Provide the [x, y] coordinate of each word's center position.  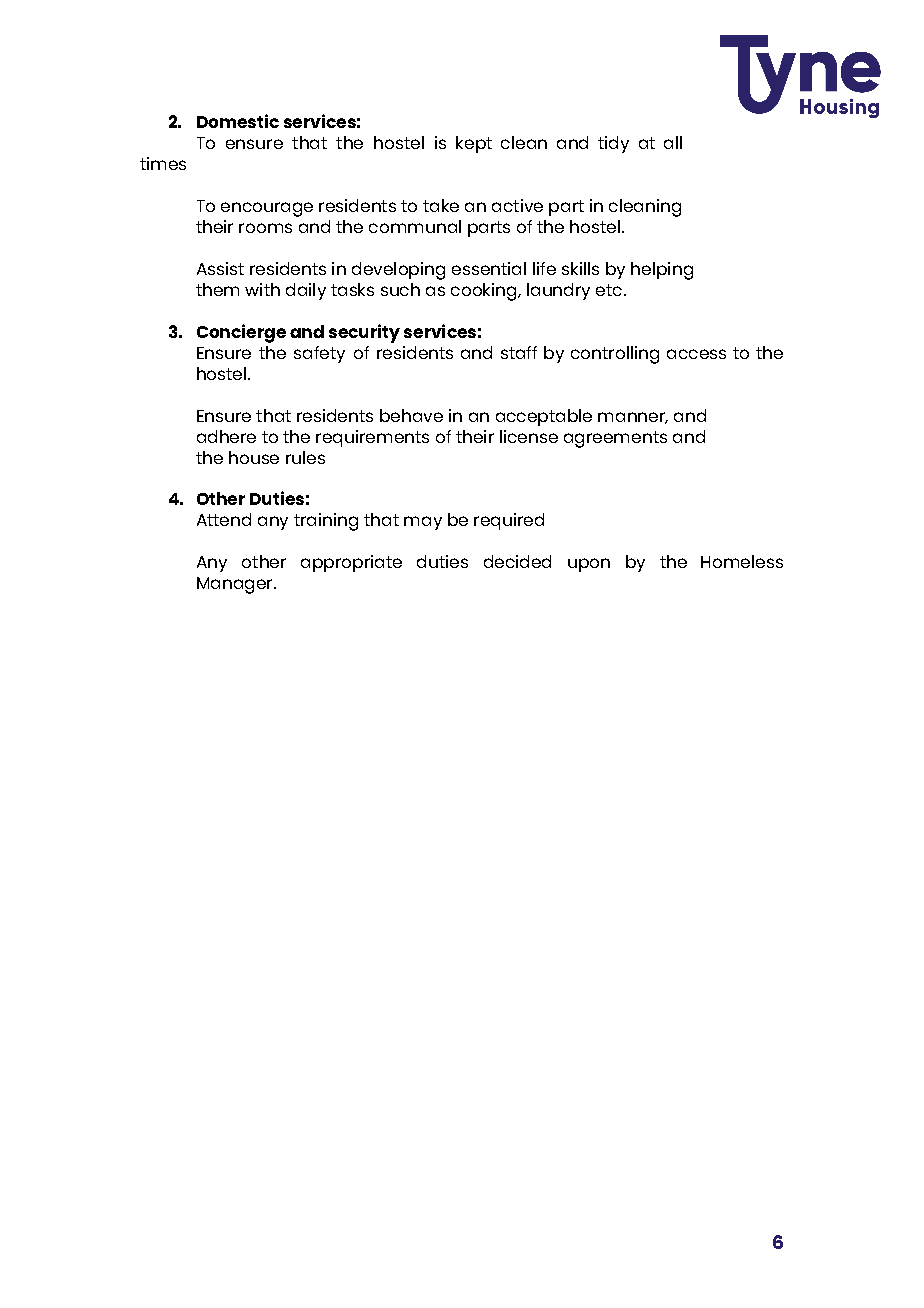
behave [411, 415]
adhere [226, 436]
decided [517, 561]
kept [474, 144]
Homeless [742, 561]
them [217, 289]
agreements [615, 439]
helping [662, 271]
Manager [236, 585]
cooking [485, 292]
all [673, 142]
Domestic [238, 121]
